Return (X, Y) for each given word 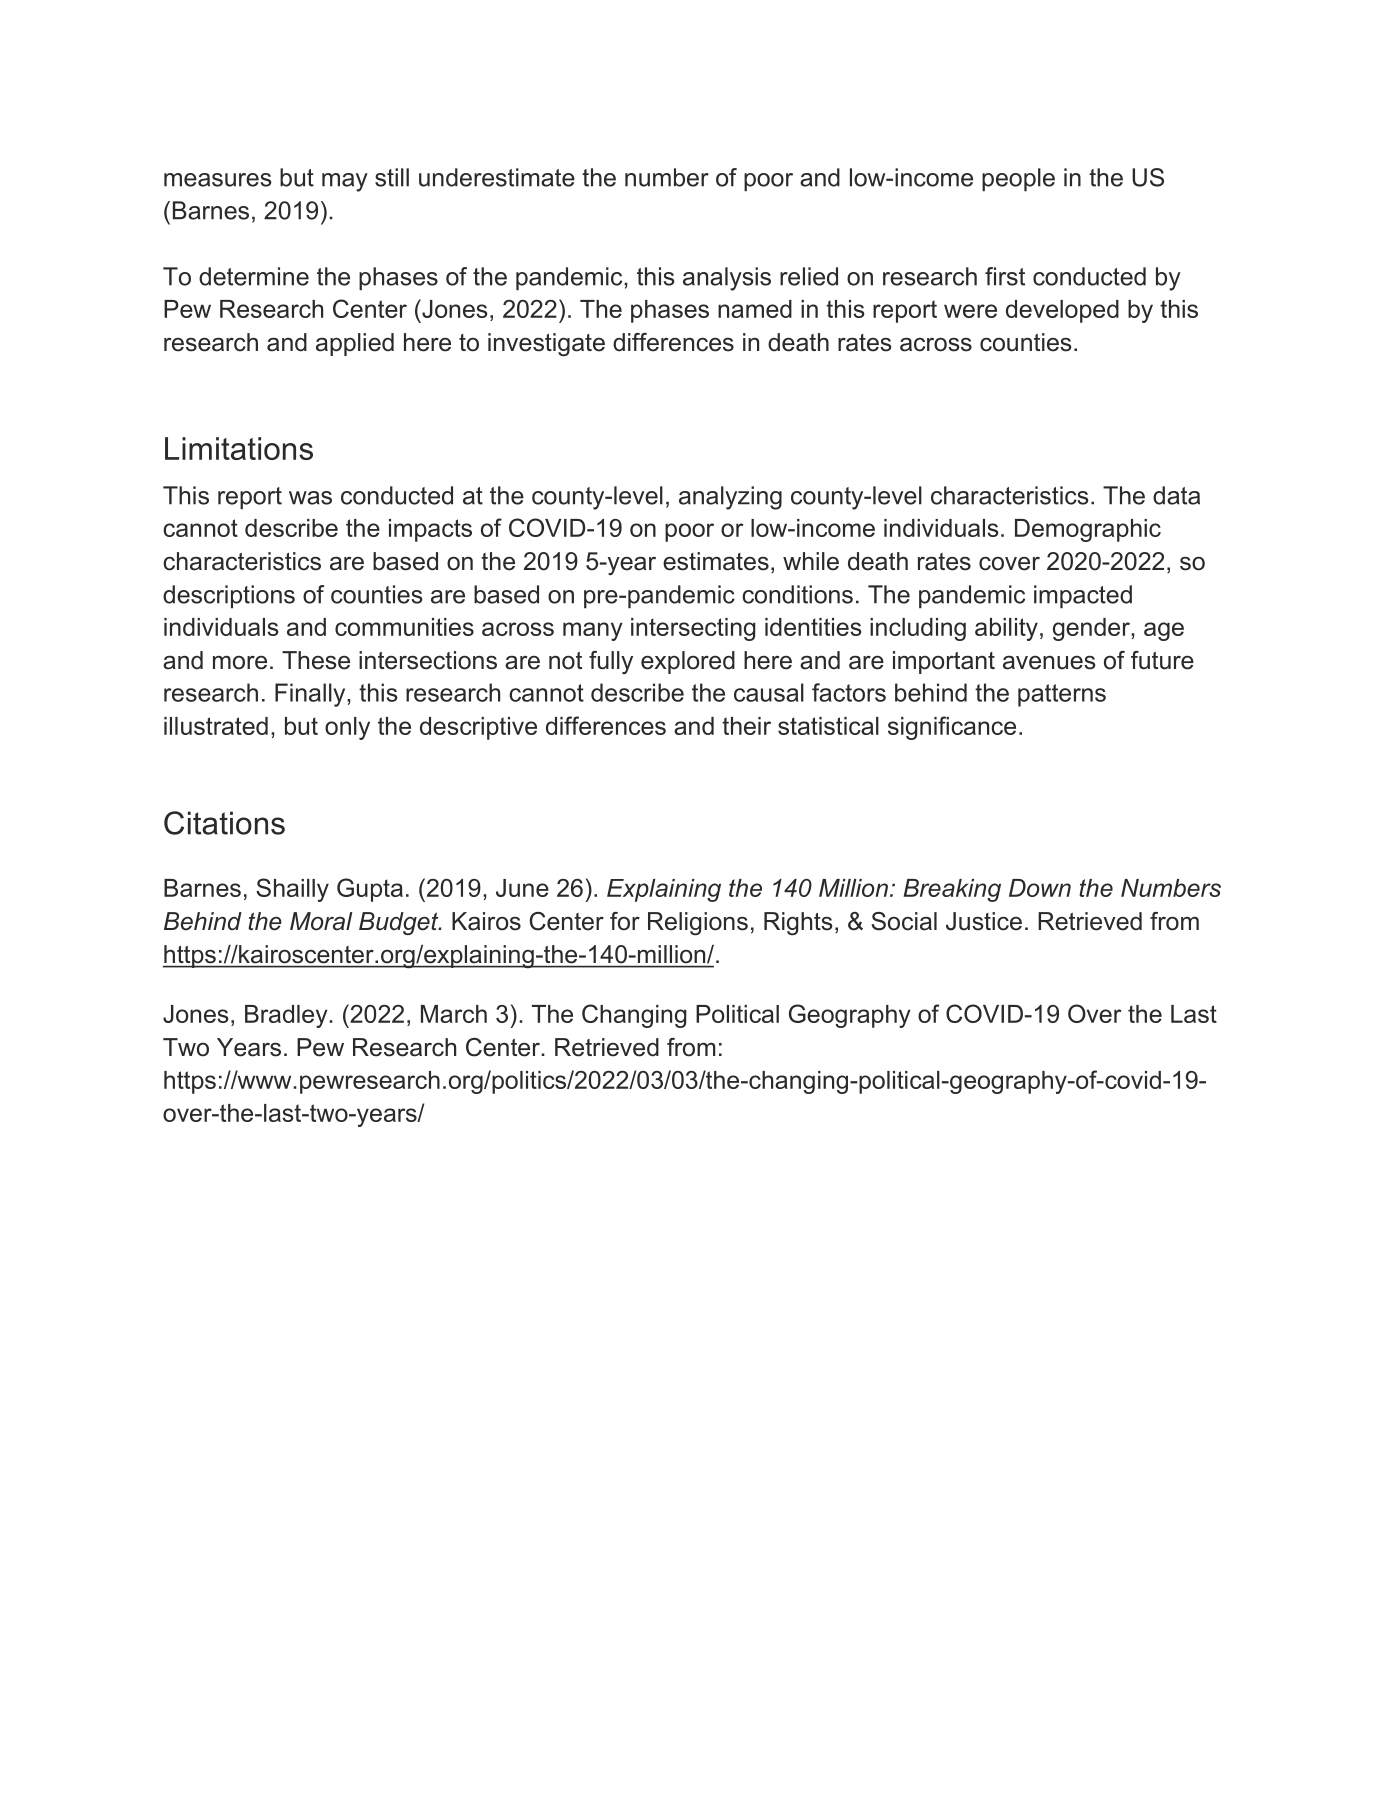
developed (1062, 311)
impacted (1083, 596)
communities (404, 627)
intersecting (693, 629)
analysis (727, 279)
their (746, 726)
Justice (984, 921)
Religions (698, 924)
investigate (546, 345)
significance (952, 728)
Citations (224, 823)
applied (355, 344)
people (1018, 179)
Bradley (287, 1016)
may (345, 182)
